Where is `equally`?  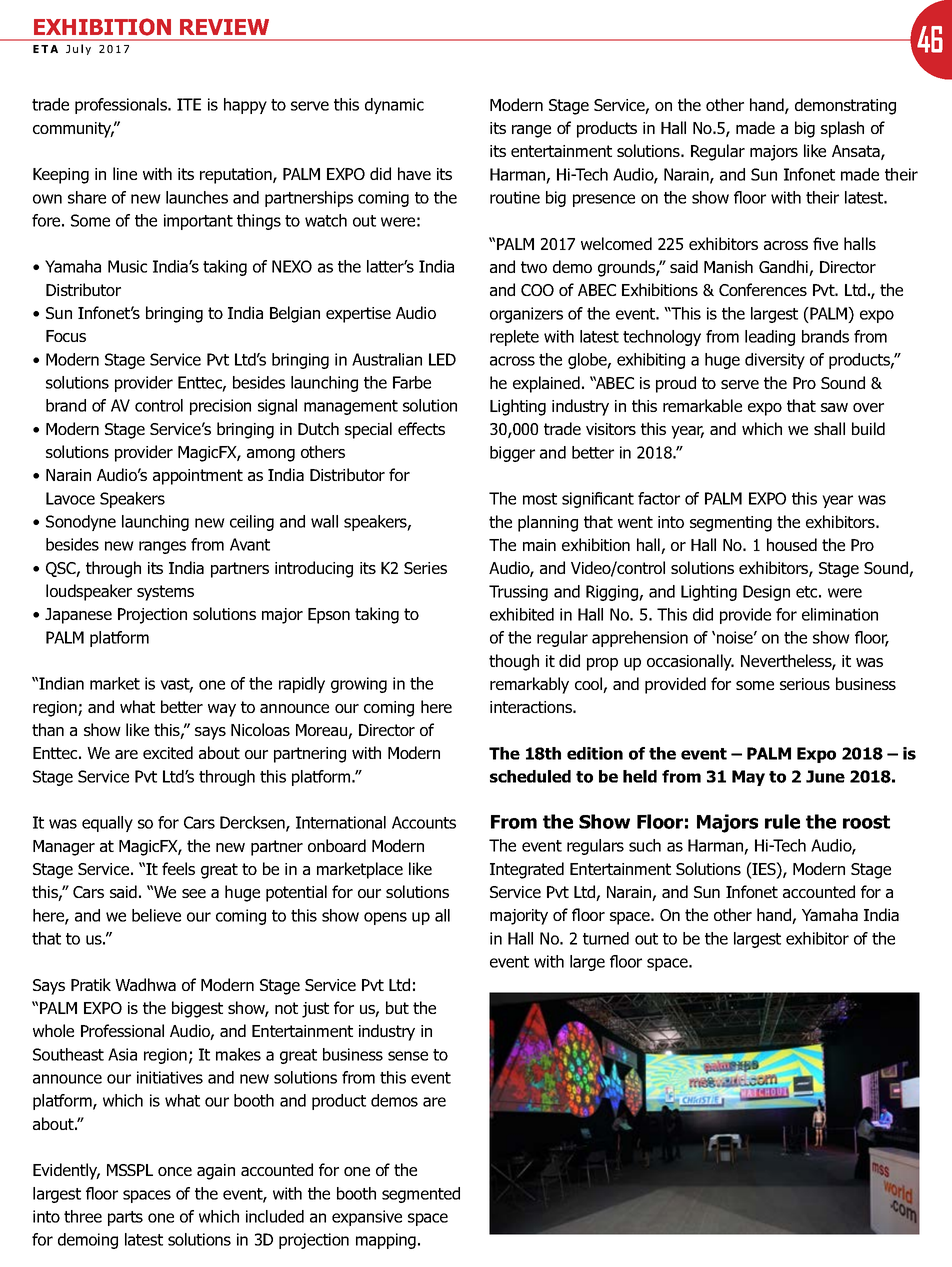
equally is located at coordinates (107, 824).
